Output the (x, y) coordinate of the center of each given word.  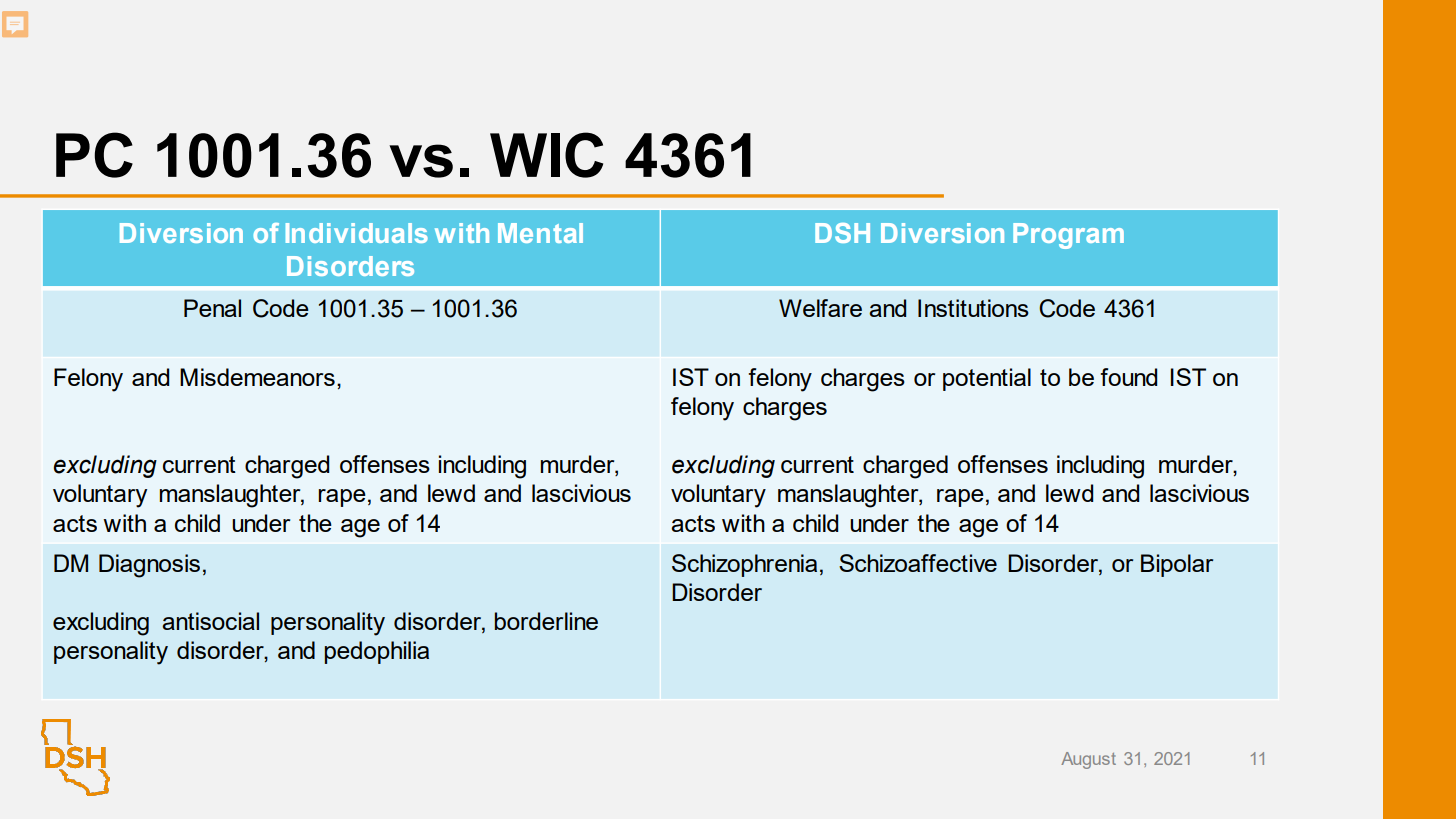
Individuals (357, 233)
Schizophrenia (744, 565)
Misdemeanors (257, 377)
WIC (546, 155)
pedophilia (377, 652)
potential (987, 379)
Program (1068, 236)
